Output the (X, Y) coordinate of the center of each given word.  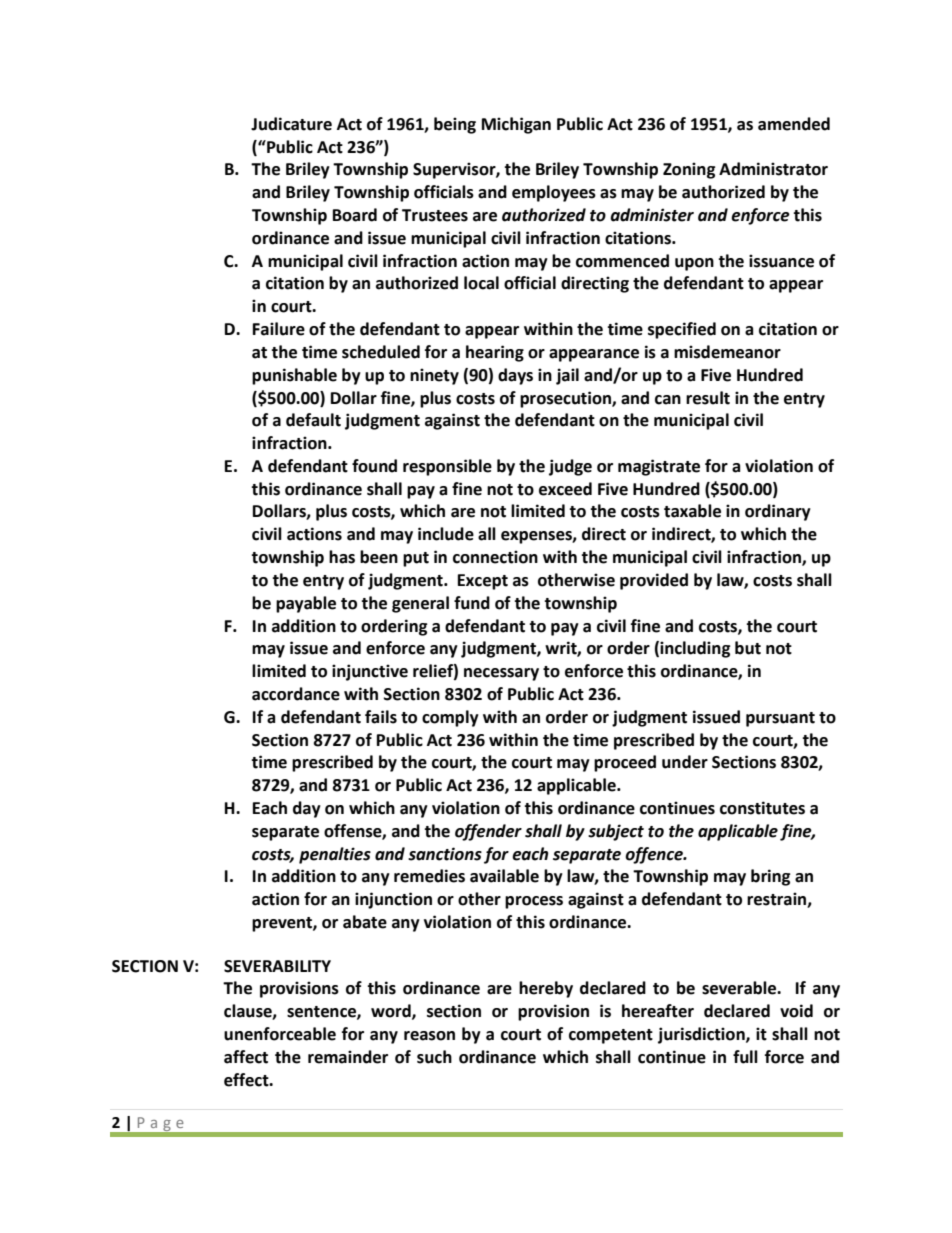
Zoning (689, 170)
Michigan (516, 125)
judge (570, 467)
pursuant (780, 719)
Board (355, 215)
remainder (348, 1057)
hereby (546, 989)
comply (450, 718)
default (313, 420)
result (708, 398)
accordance (296, 694)
